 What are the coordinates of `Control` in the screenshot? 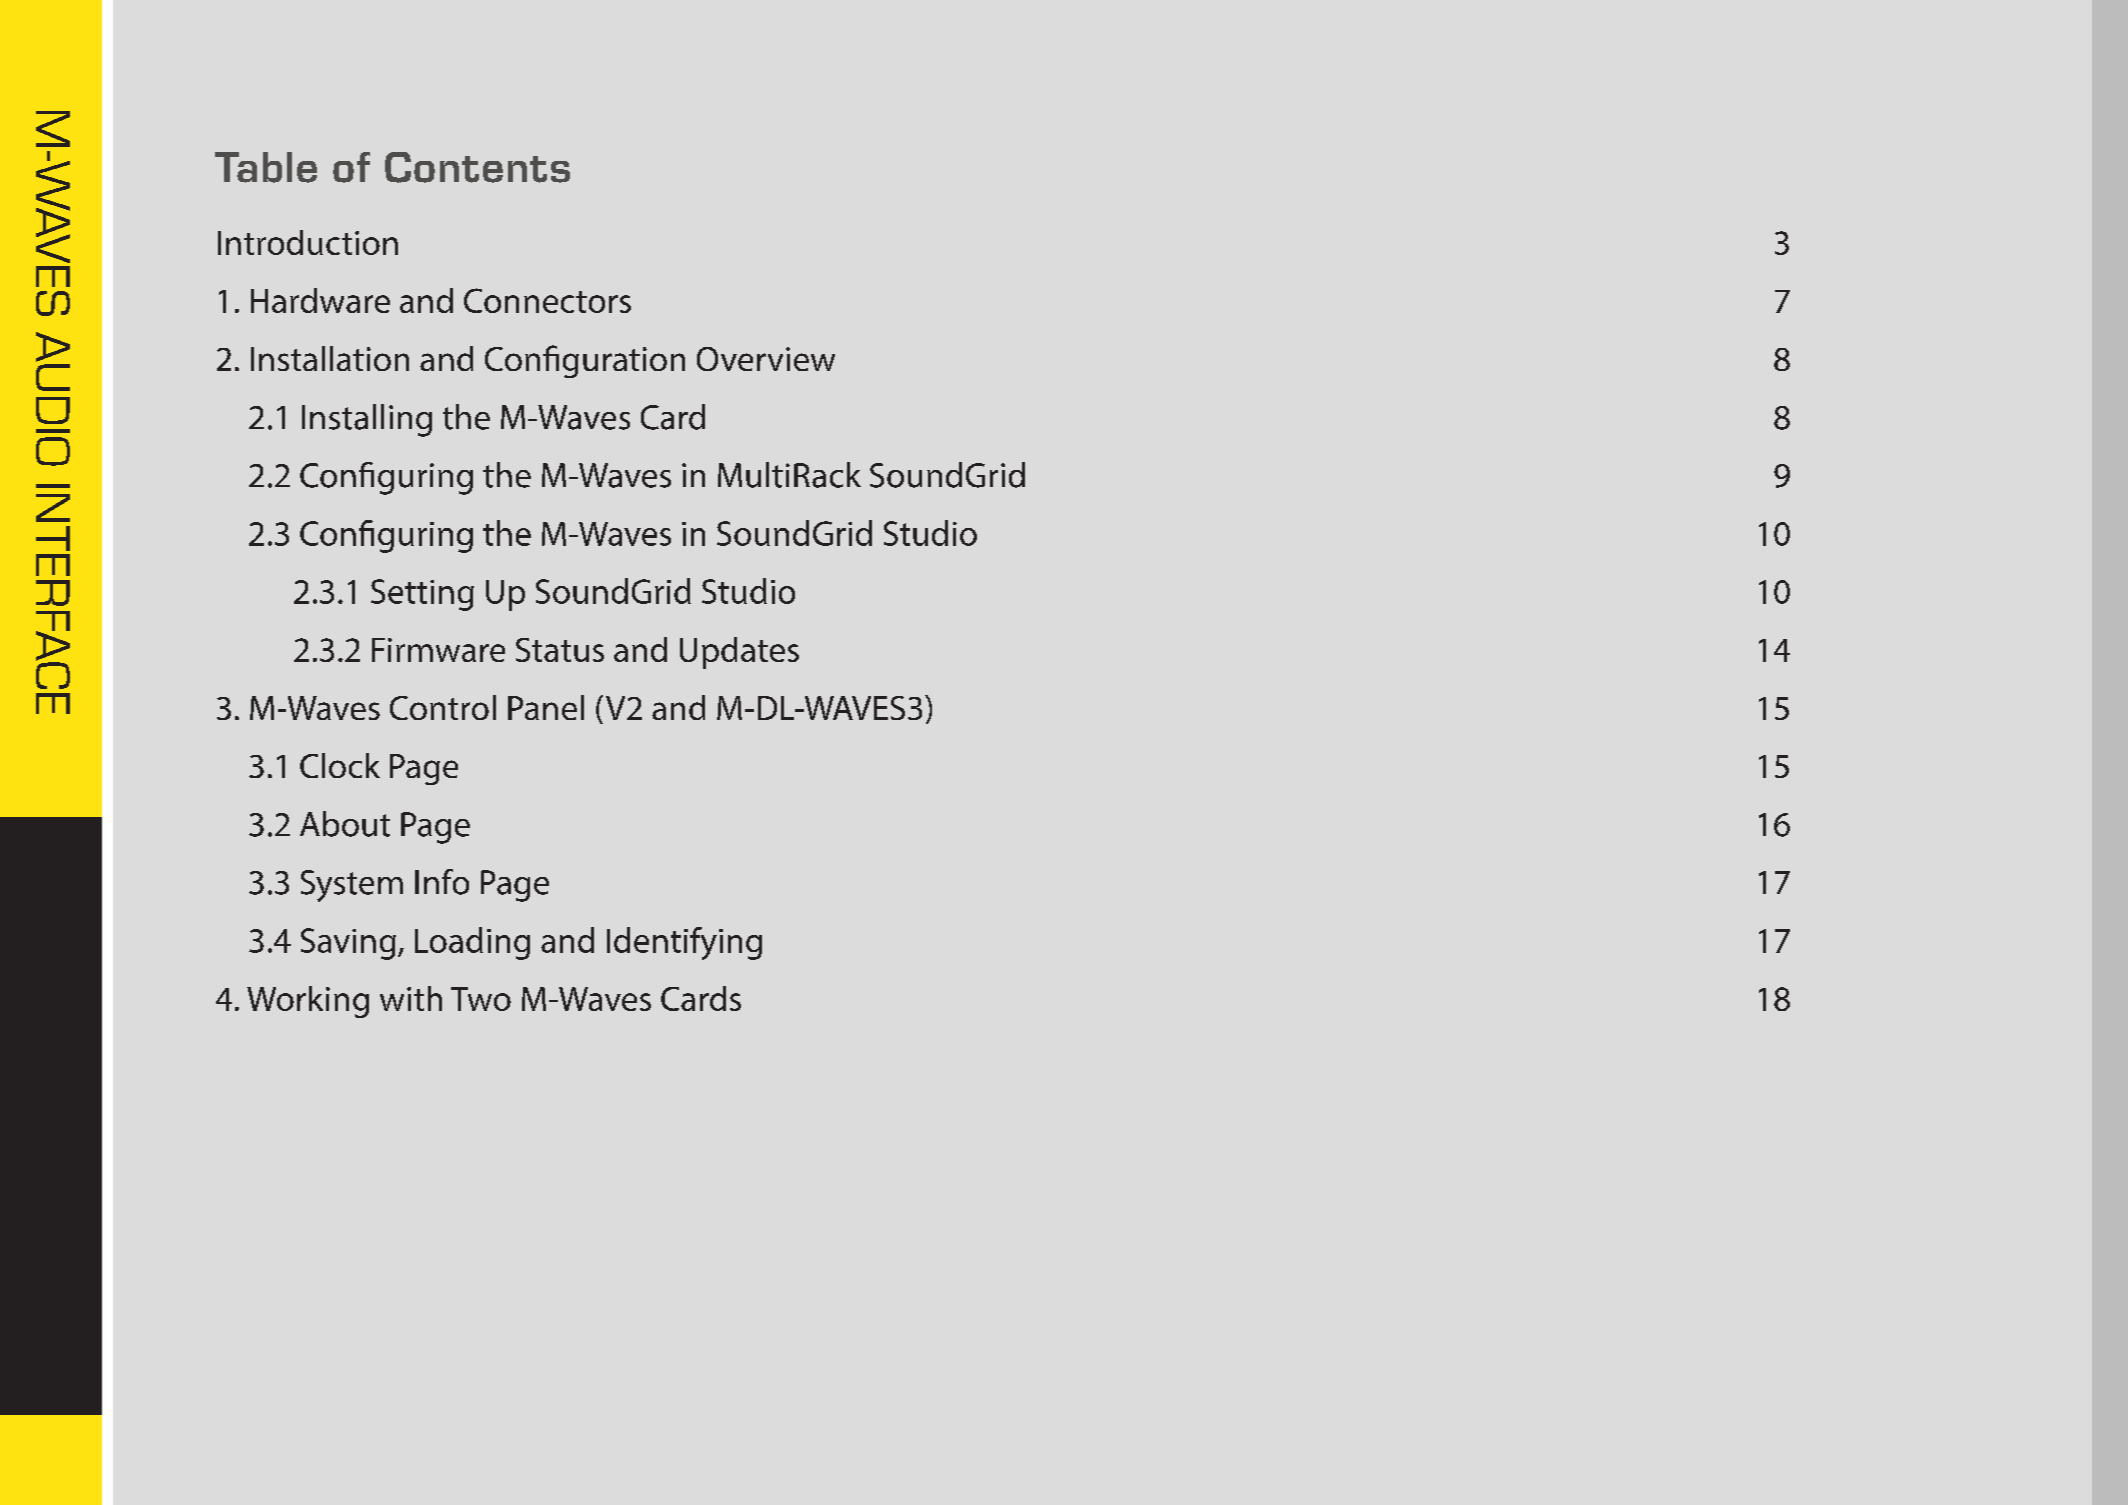 It's located at (443, 707).
